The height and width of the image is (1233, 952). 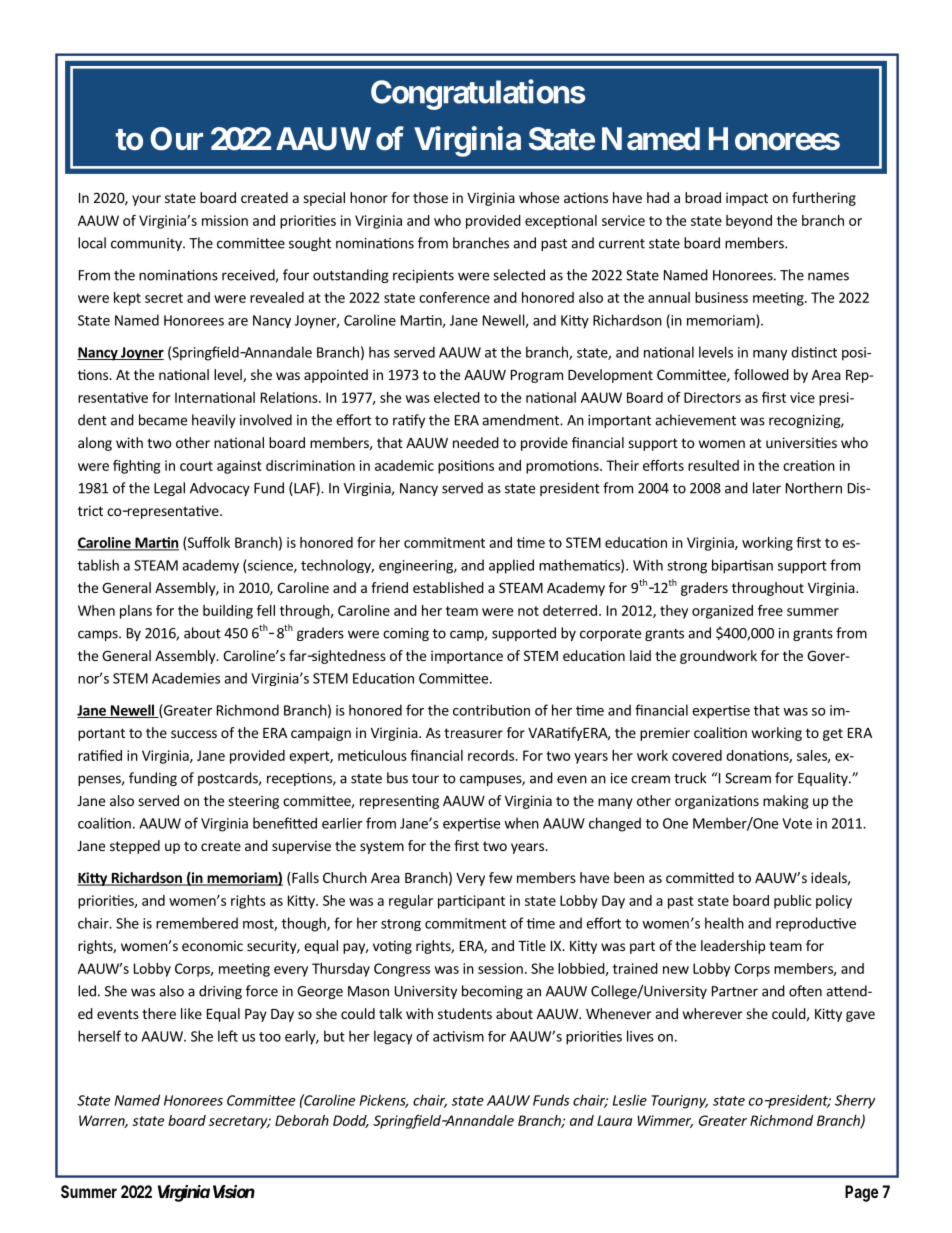 What do you see at coordinates (861, 1193) in the image?
I see `Page` at bounding box center [861, 1193].
